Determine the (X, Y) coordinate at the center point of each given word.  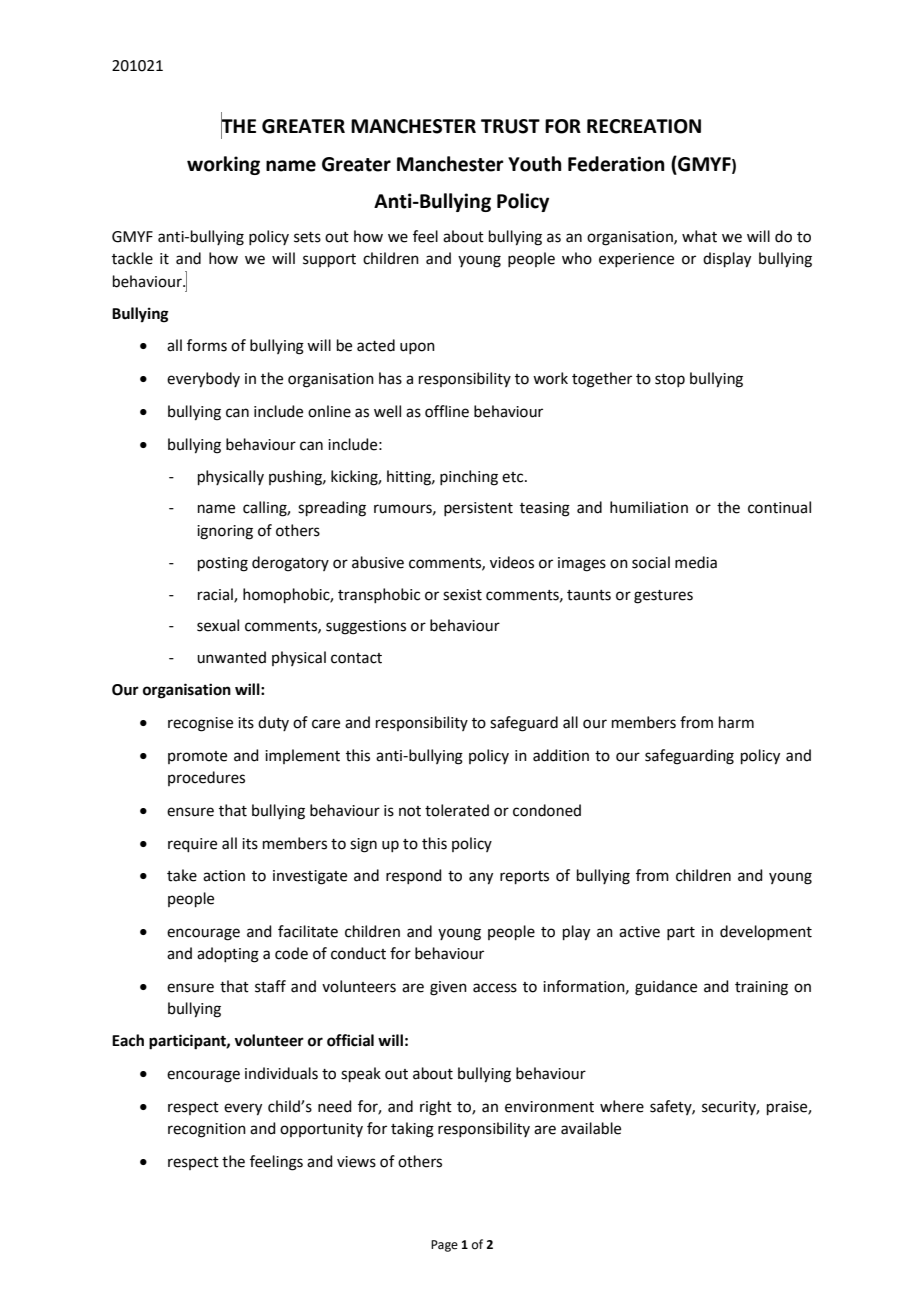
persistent (478, 509)
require (192, 845)
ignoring (225, 532)
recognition (207, 1130)
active (639, 932)
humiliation (649, 507)
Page (444, 1246)
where (622, 1106)
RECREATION (644, 126)
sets (307, 237)
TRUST (510, 126)
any (481, 878)
